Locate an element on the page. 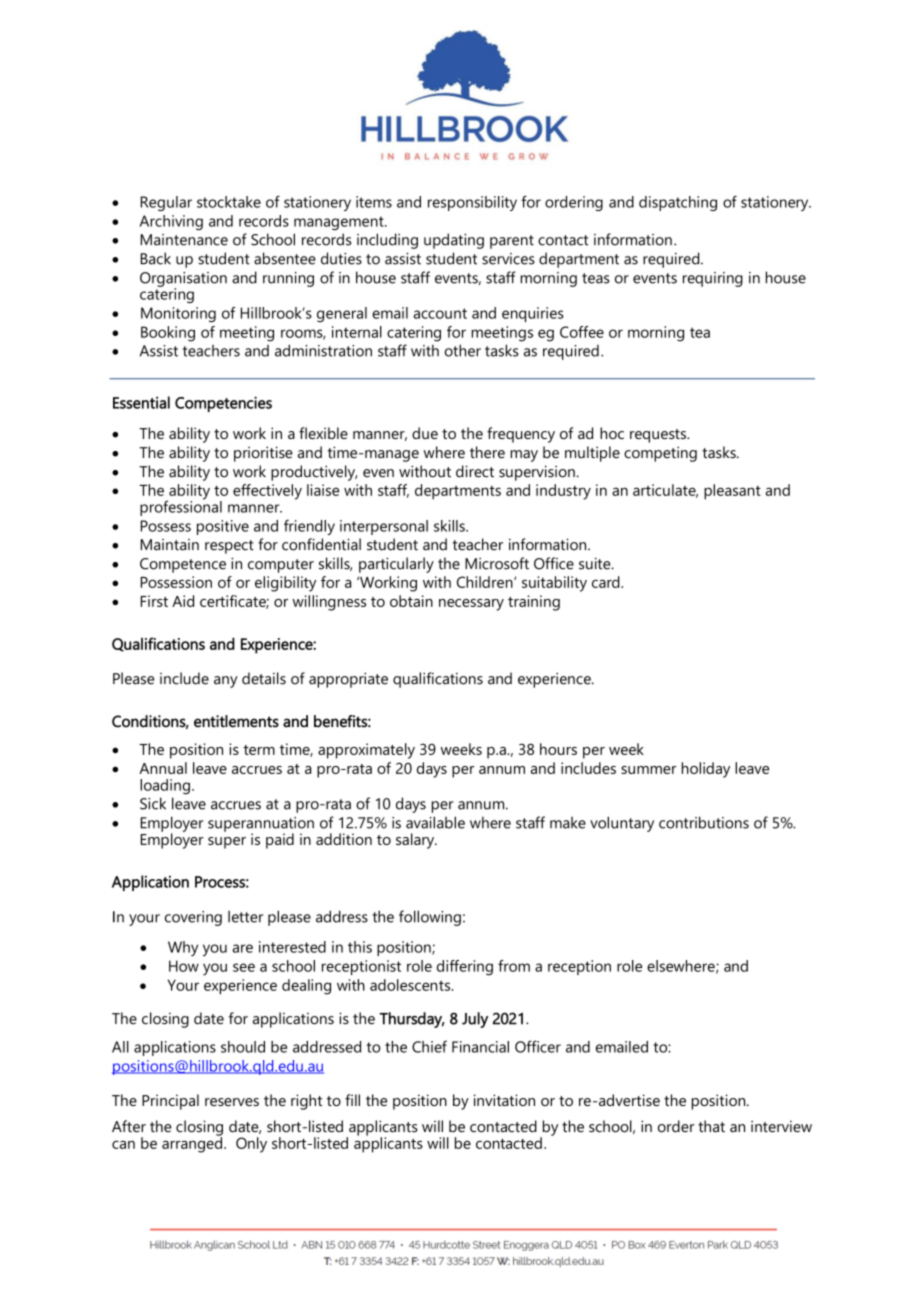 Image resolution: width=924 pixels, height=1308 pixels. Principal is located at coordinates (170, 1102).
